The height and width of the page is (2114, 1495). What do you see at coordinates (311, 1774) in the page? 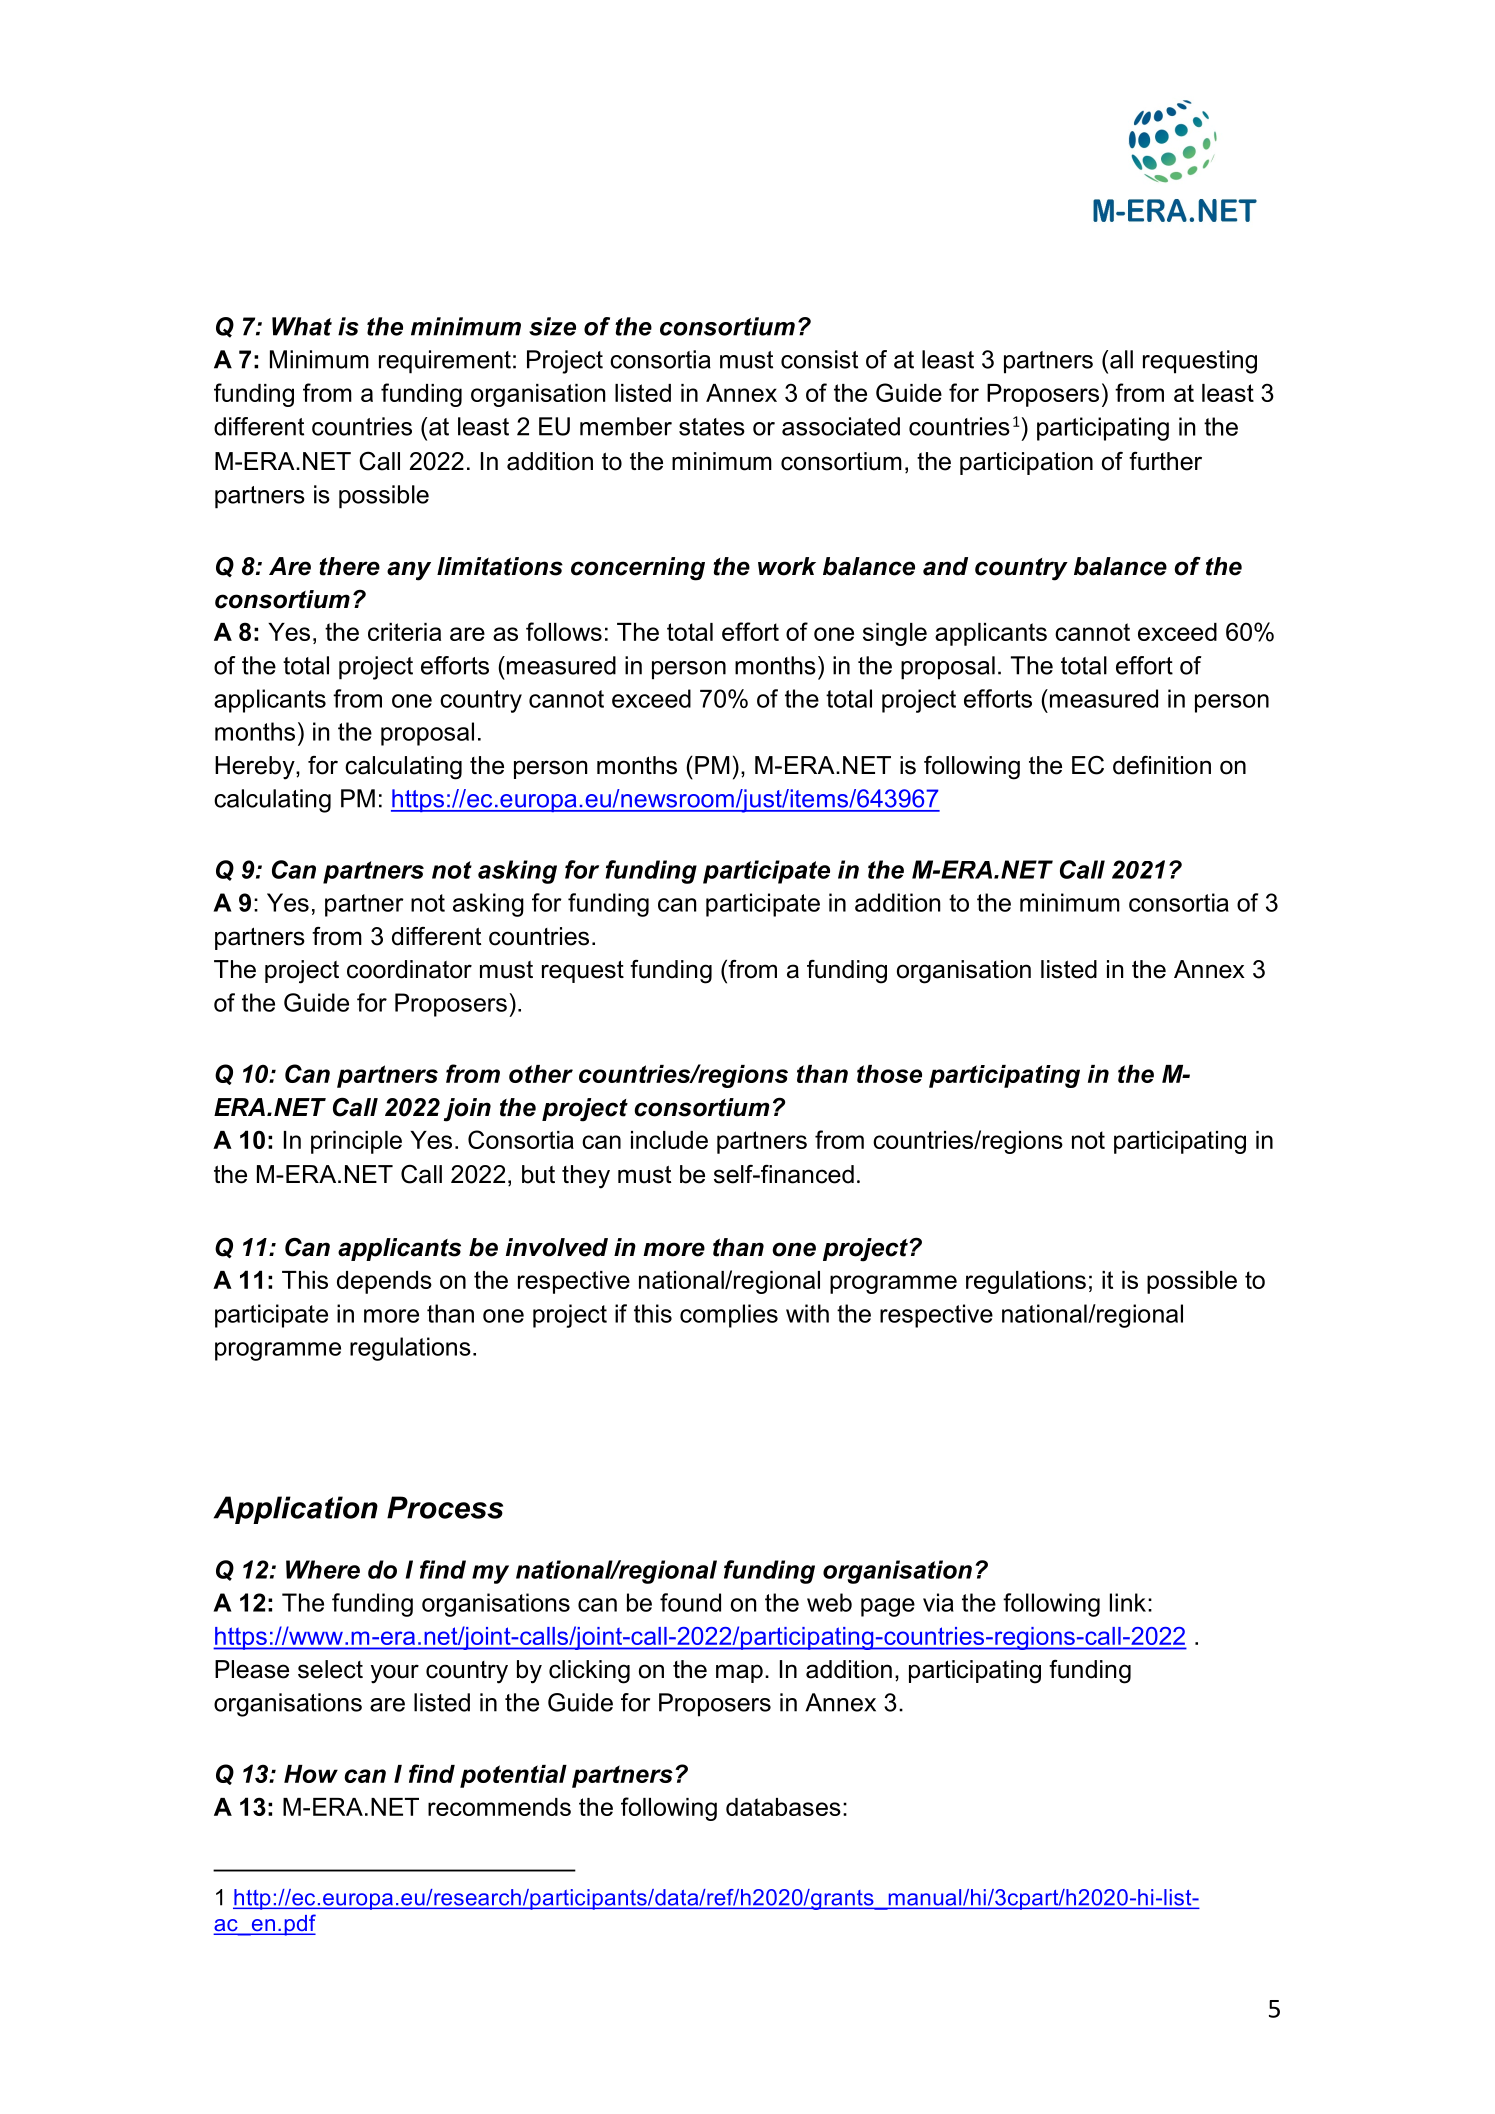
I see `How` at bounding box center [311, 1774].
